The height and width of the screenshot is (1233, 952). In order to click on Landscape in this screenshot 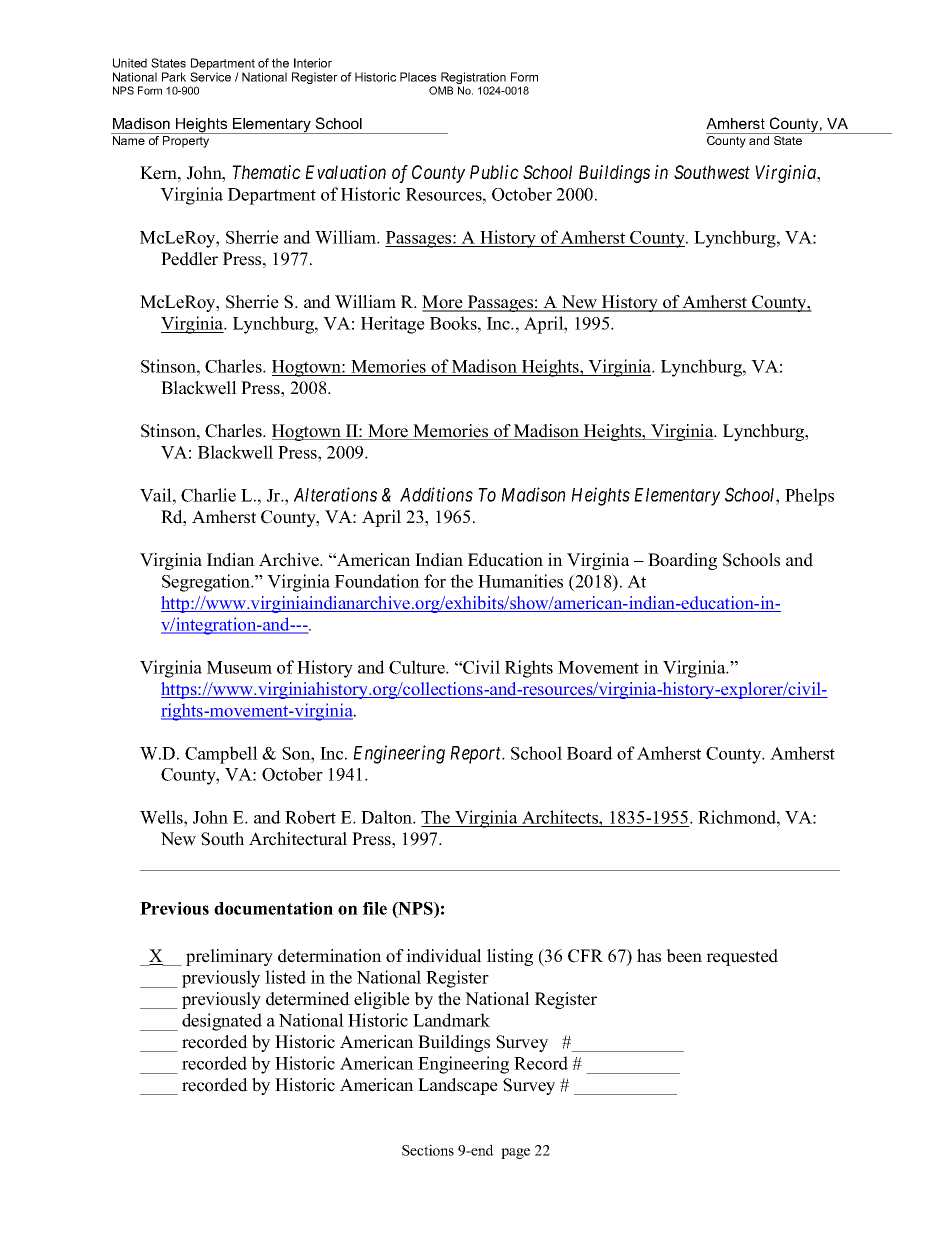, I will do `click(458, 1086)`.
